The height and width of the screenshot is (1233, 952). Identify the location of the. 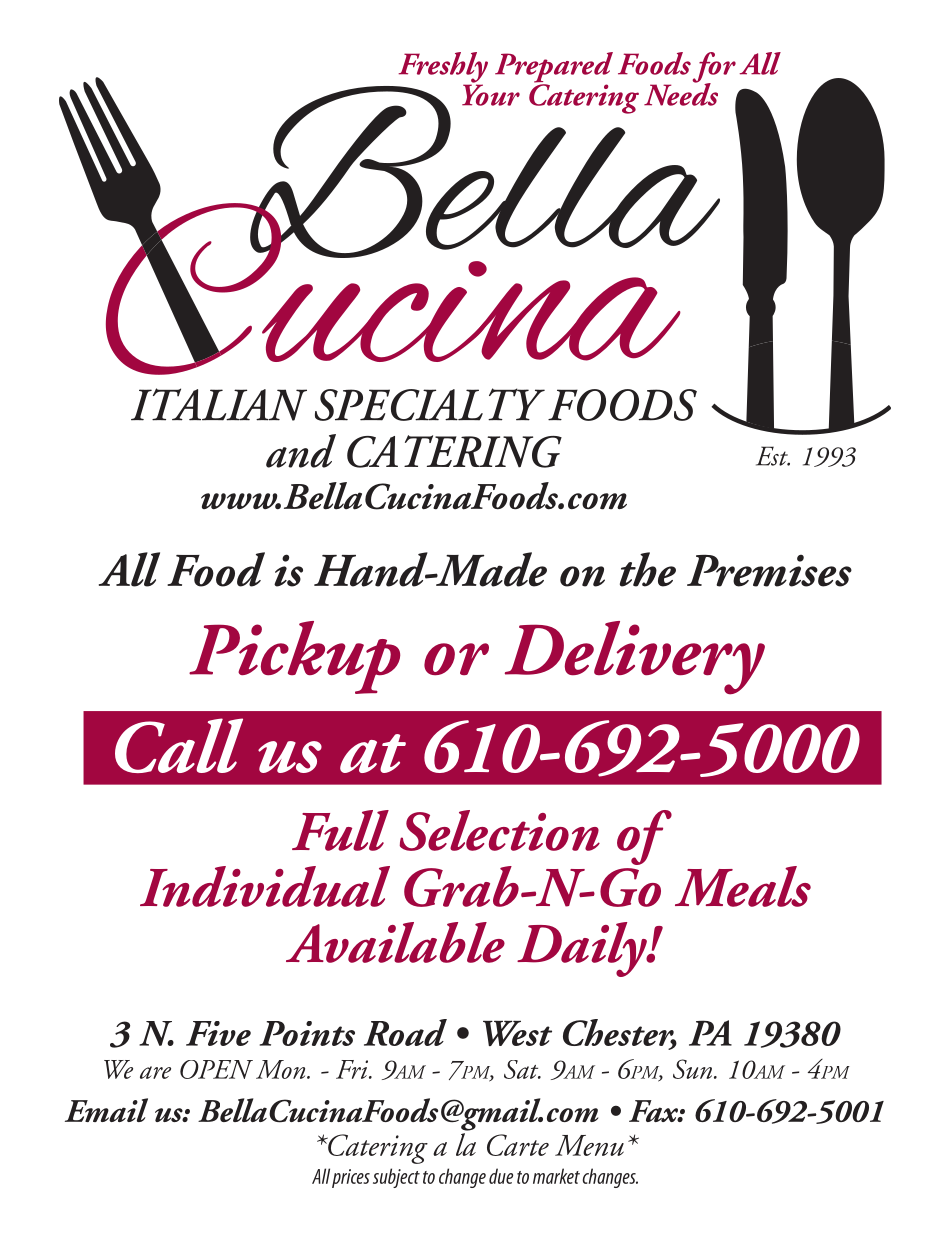
(648, 569).
